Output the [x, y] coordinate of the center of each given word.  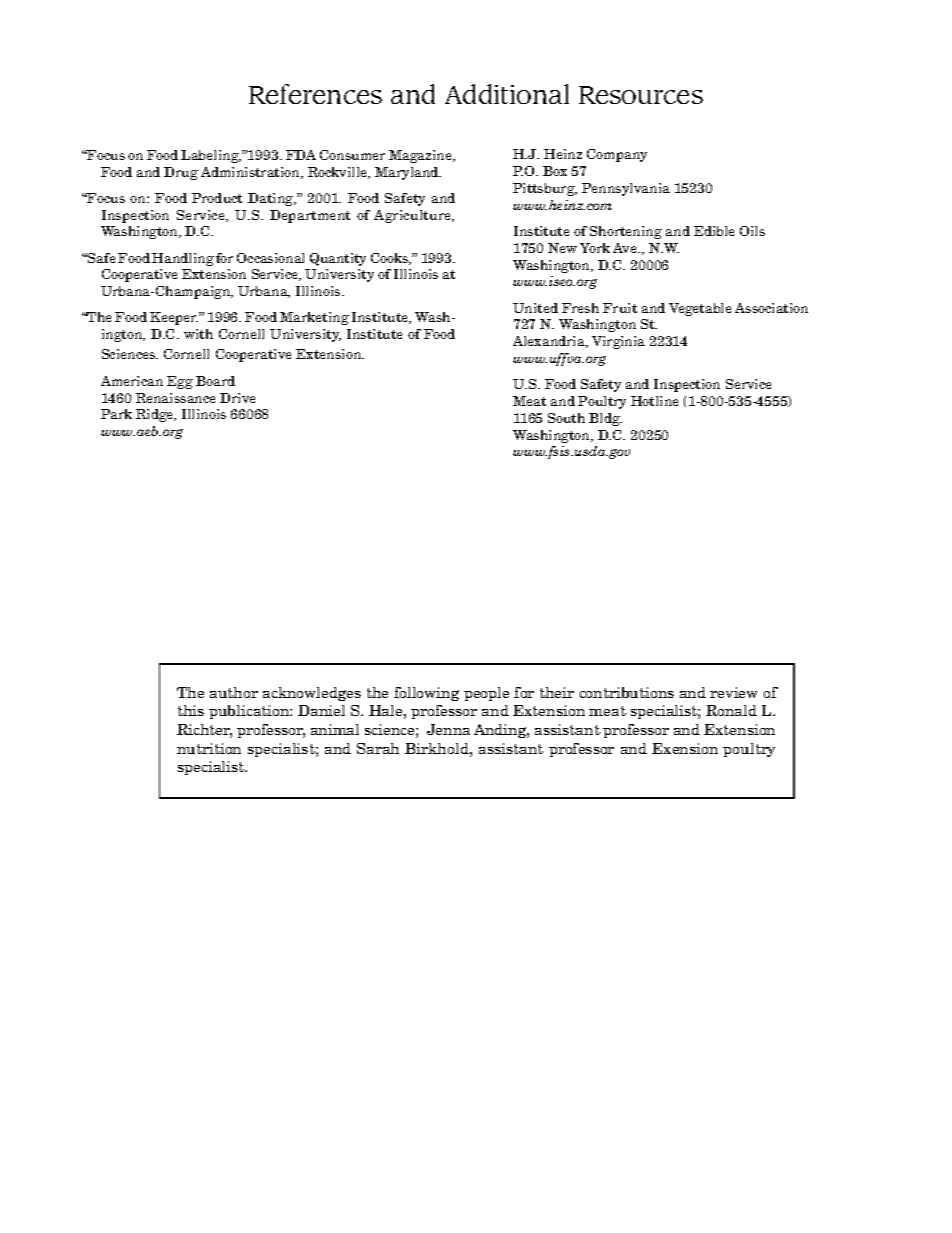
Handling [183, 259]
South [566, 418]
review [733, 692]
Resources [641, 95]
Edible [714, 231]
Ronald [731, 710]
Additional [507, 94]
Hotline [654, 401]
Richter [204, 731]
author [234, 692]
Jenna [448, 729]
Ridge [156, 415]
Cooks [391, 259]
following [426, 694]
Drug [181, 173]
